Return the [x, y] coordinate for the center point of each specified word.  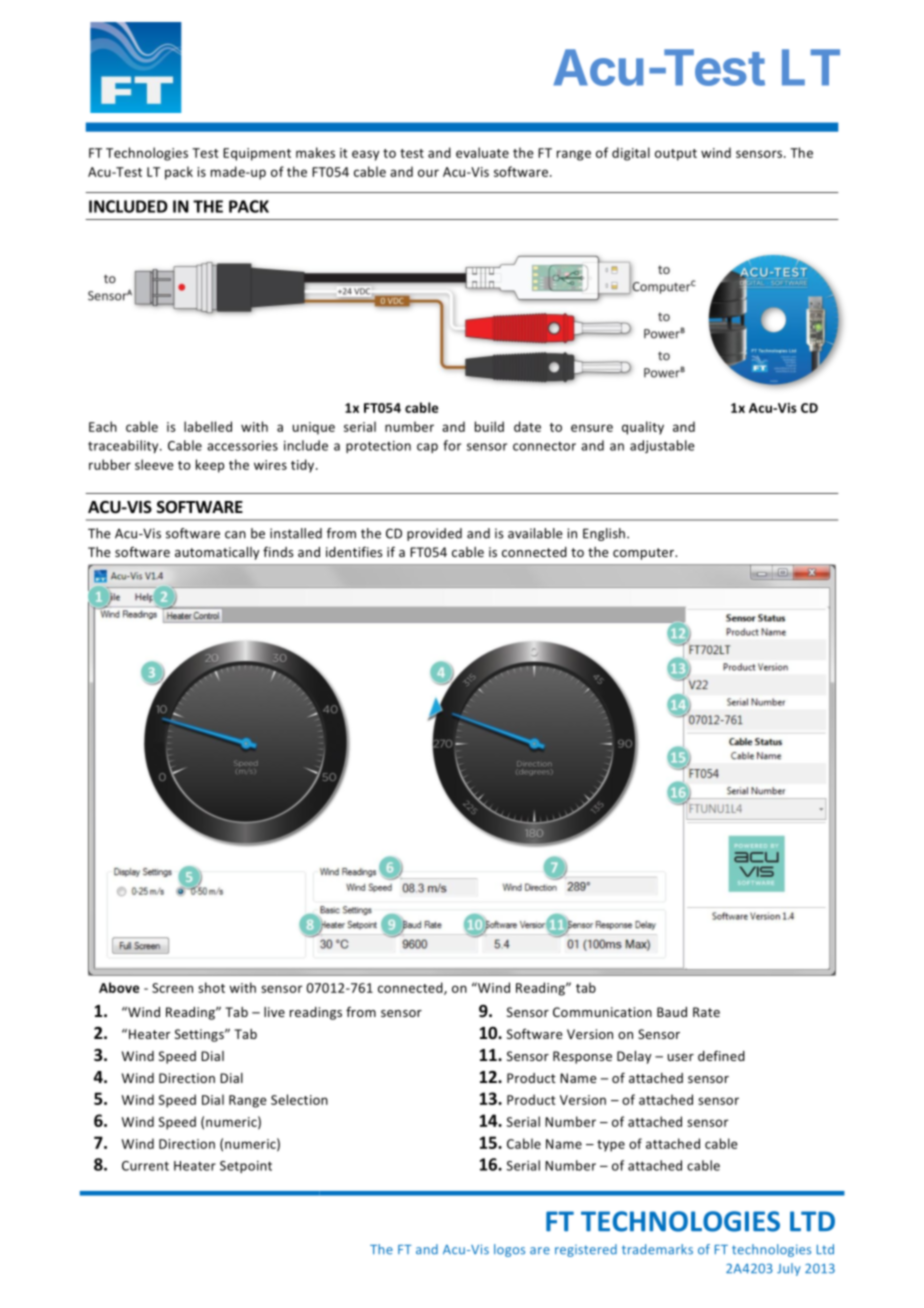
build [489, 426]
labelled [208, 426]
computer [645, 554]
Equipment [257, 154]
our [428, 173]
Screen [172, 988]
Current [145, 1166]
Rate [706, 1012]
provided [434, 534]
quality [643, 428]
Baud [672, 1012]
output [676, 155]
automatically [217, 553]
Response [582, 1057]
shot [211, 987]
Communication [602, 1012]
